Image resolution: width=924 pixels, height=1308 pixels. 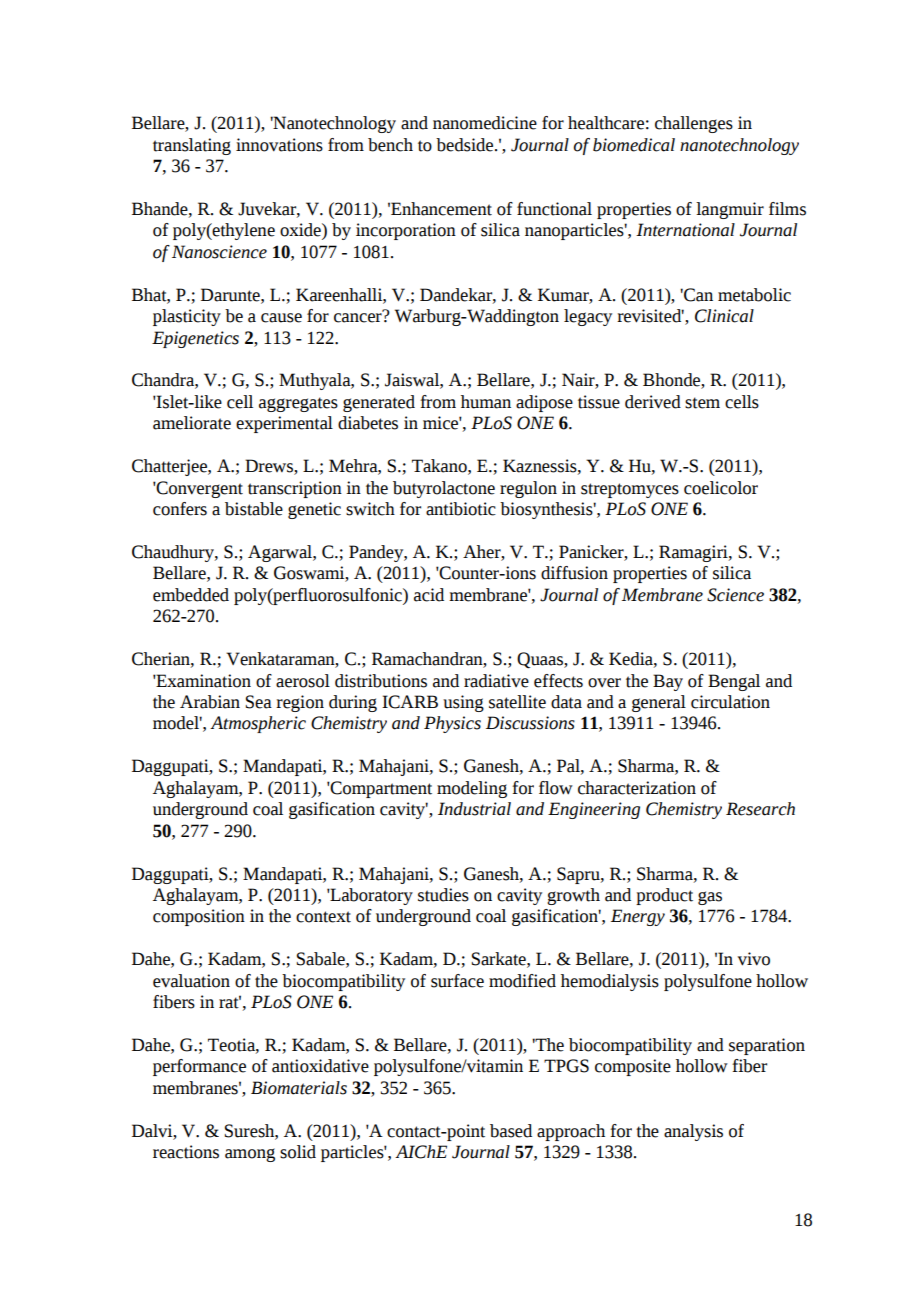 I want to click on streptomyces, so click(x=630, y=490).
